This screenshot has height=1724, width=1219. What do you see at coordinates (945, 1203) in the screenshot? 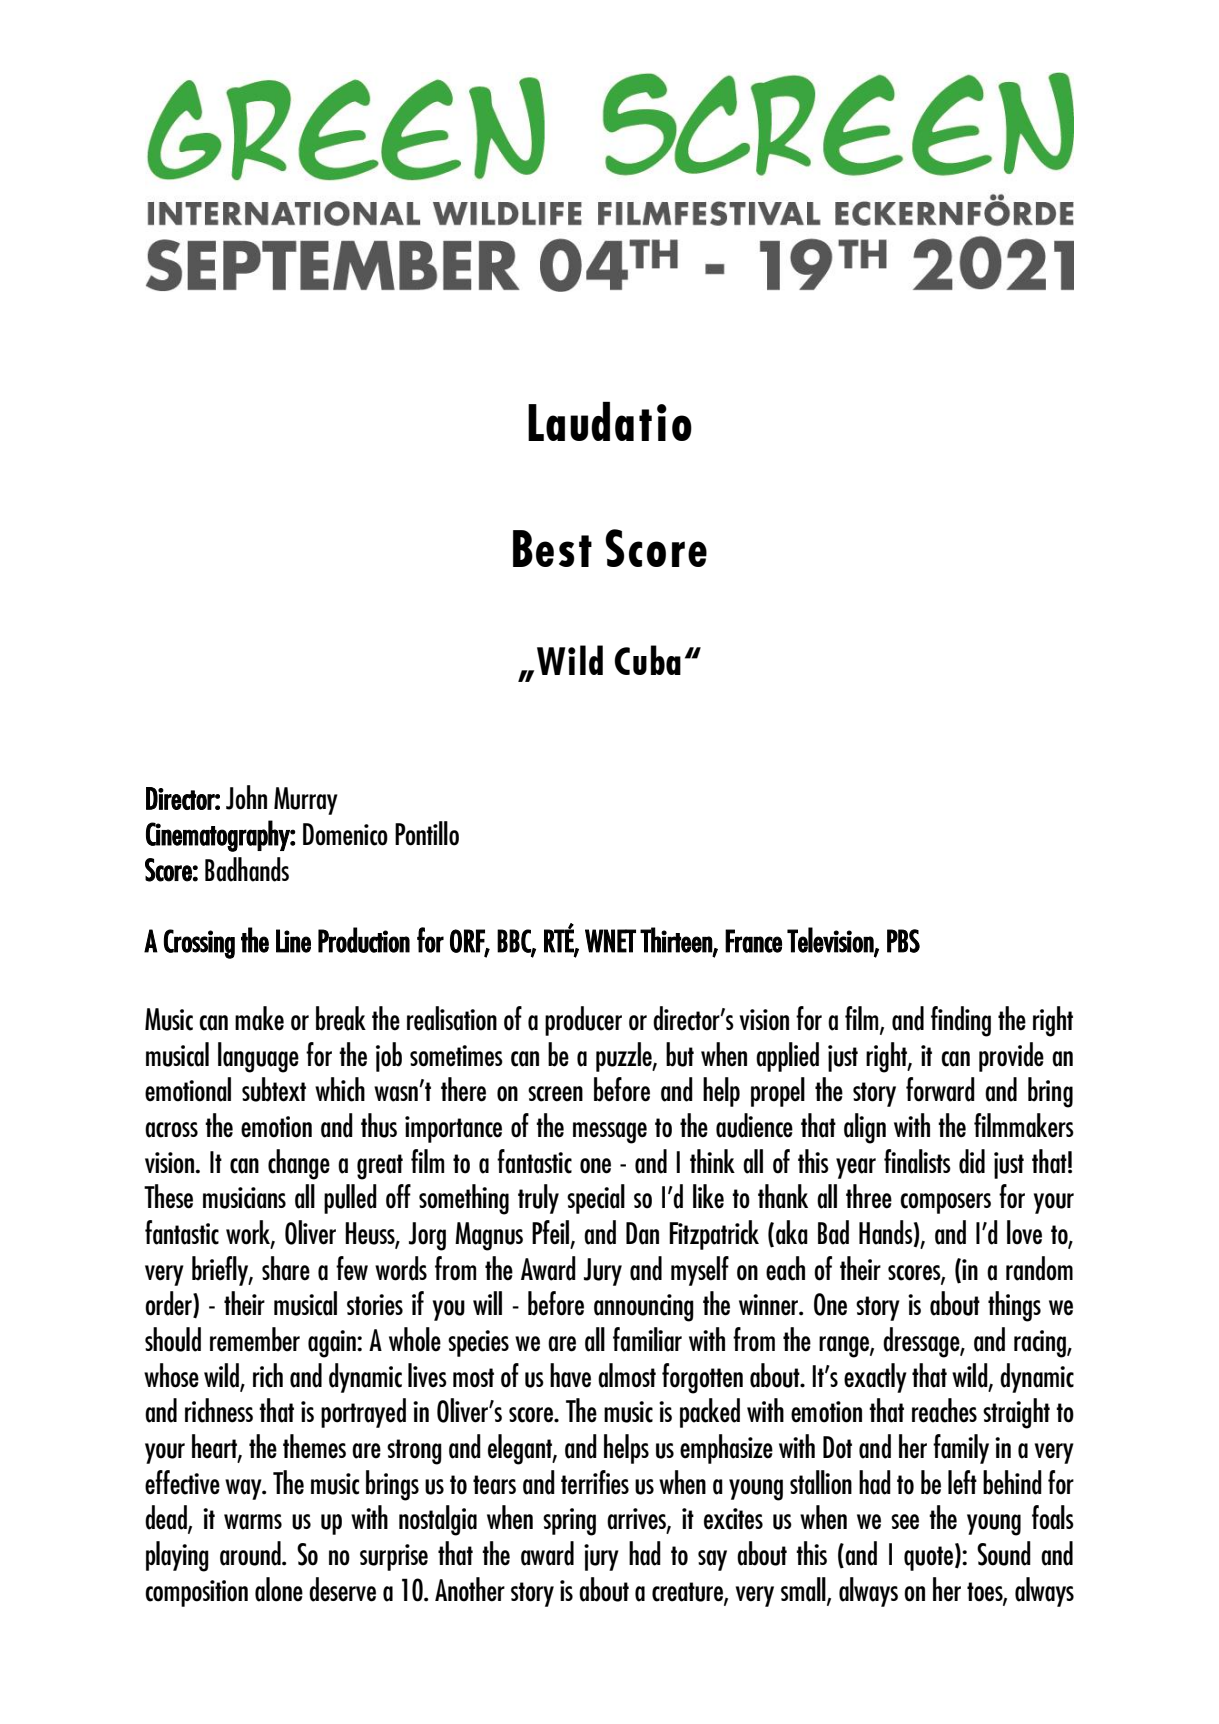
I see `composers` at bounding box center [945, 1203].
